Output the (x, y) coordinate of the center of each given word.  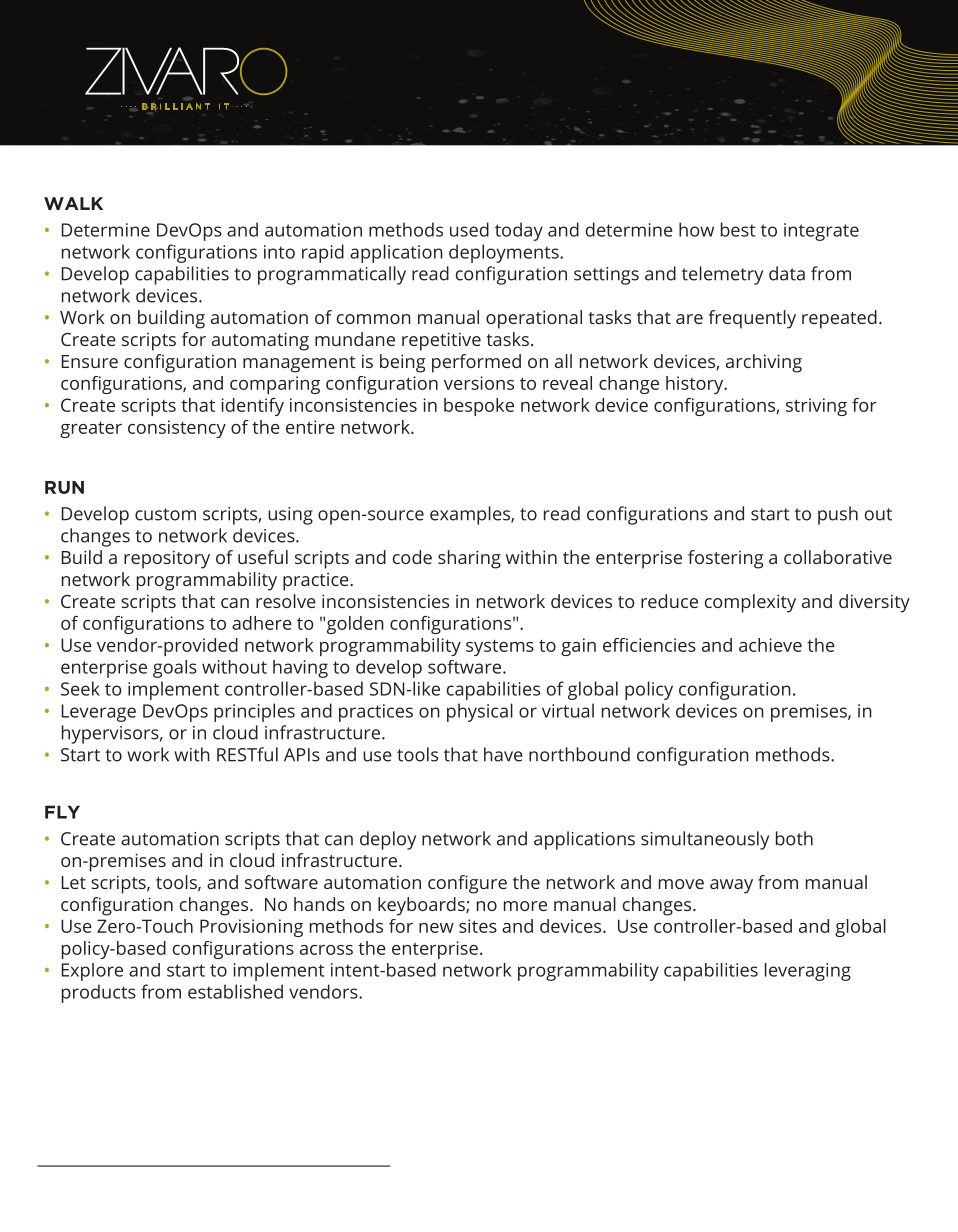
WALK (73, 203)
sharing (469, 559)
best (738, 229)
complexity (750, 603)
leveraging (808, 972)
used (469, 229)
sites (478, 926)
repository (167, 559)
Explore (92, 972)
